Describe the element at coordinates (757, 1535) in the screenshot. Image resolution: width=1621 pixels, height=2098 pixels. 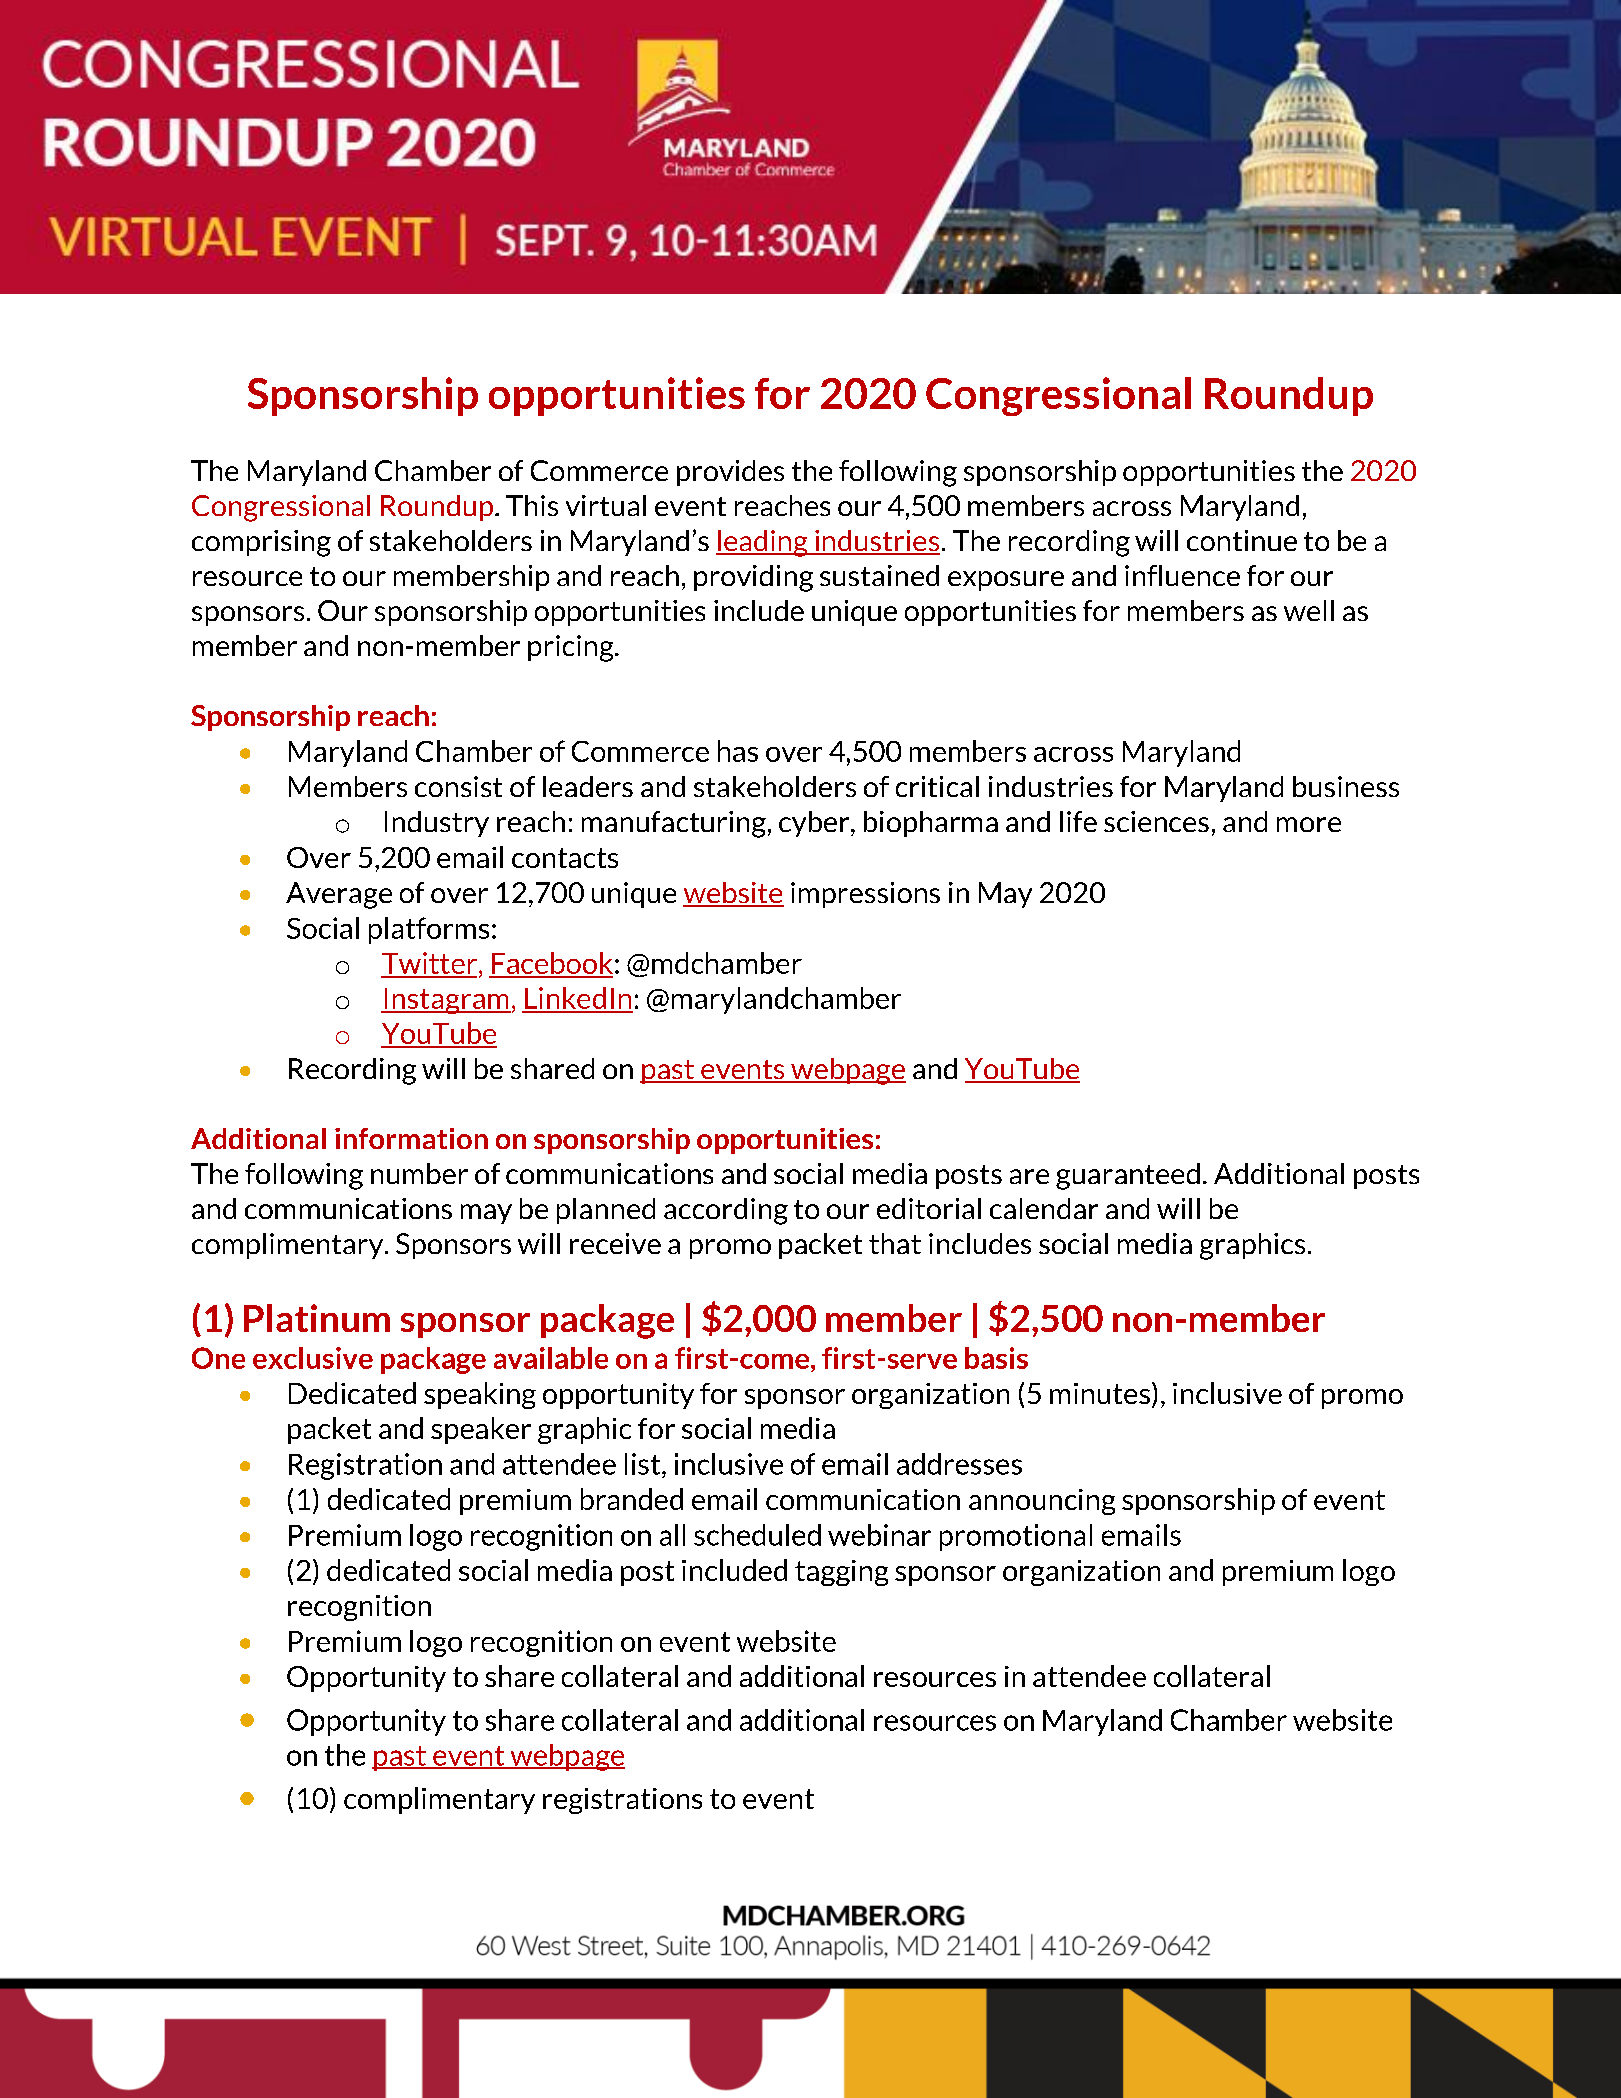
I see `scheduled` at that location.
